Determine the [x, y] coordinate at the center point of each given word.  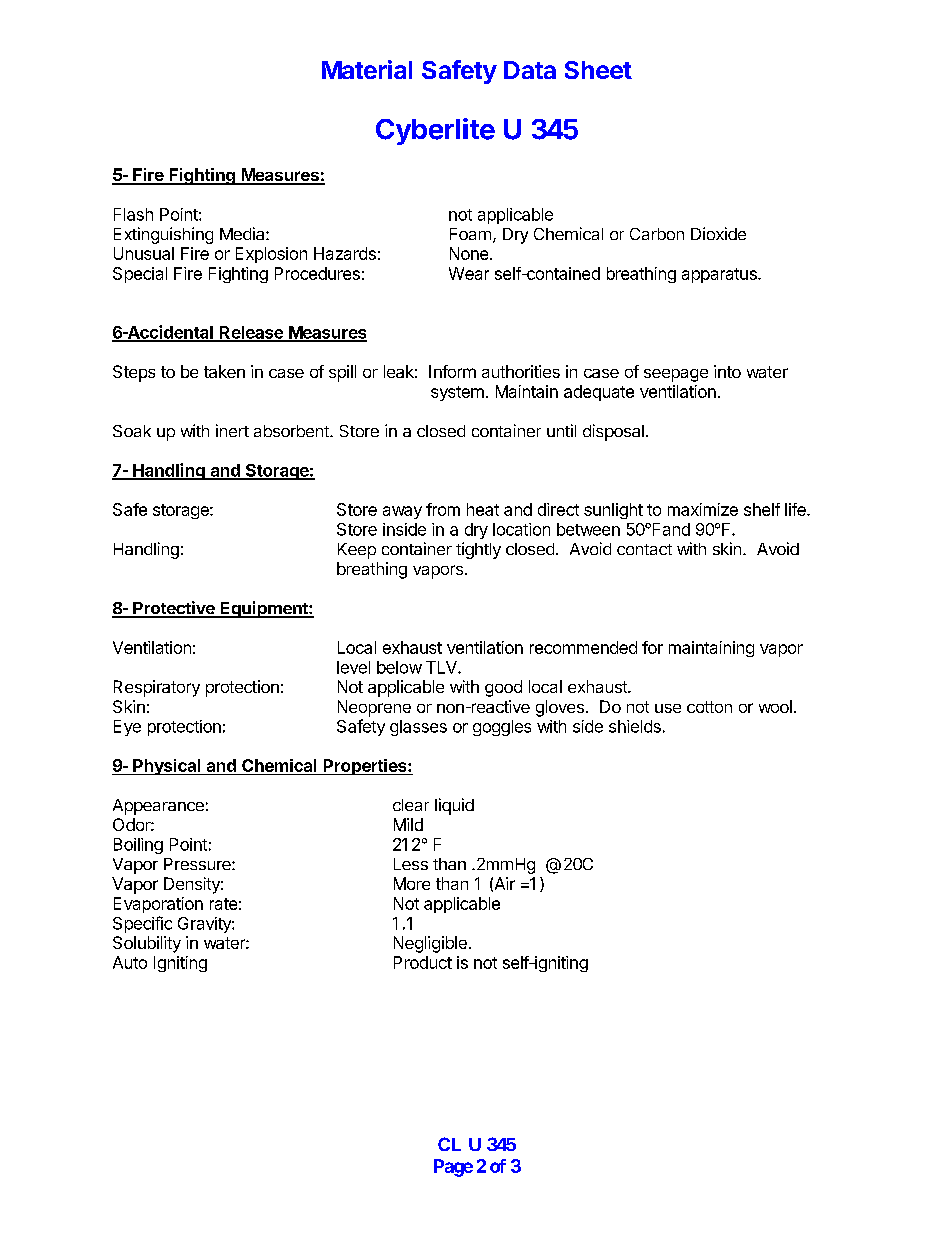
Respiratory [157, 688]
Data [530, 70]
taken [224, 371]
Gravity [205, 925]
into [727, 371]
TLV [442, 667]
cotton [709, 707]
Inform [452, 371]
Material [367, 69]
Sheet [598, 70]
